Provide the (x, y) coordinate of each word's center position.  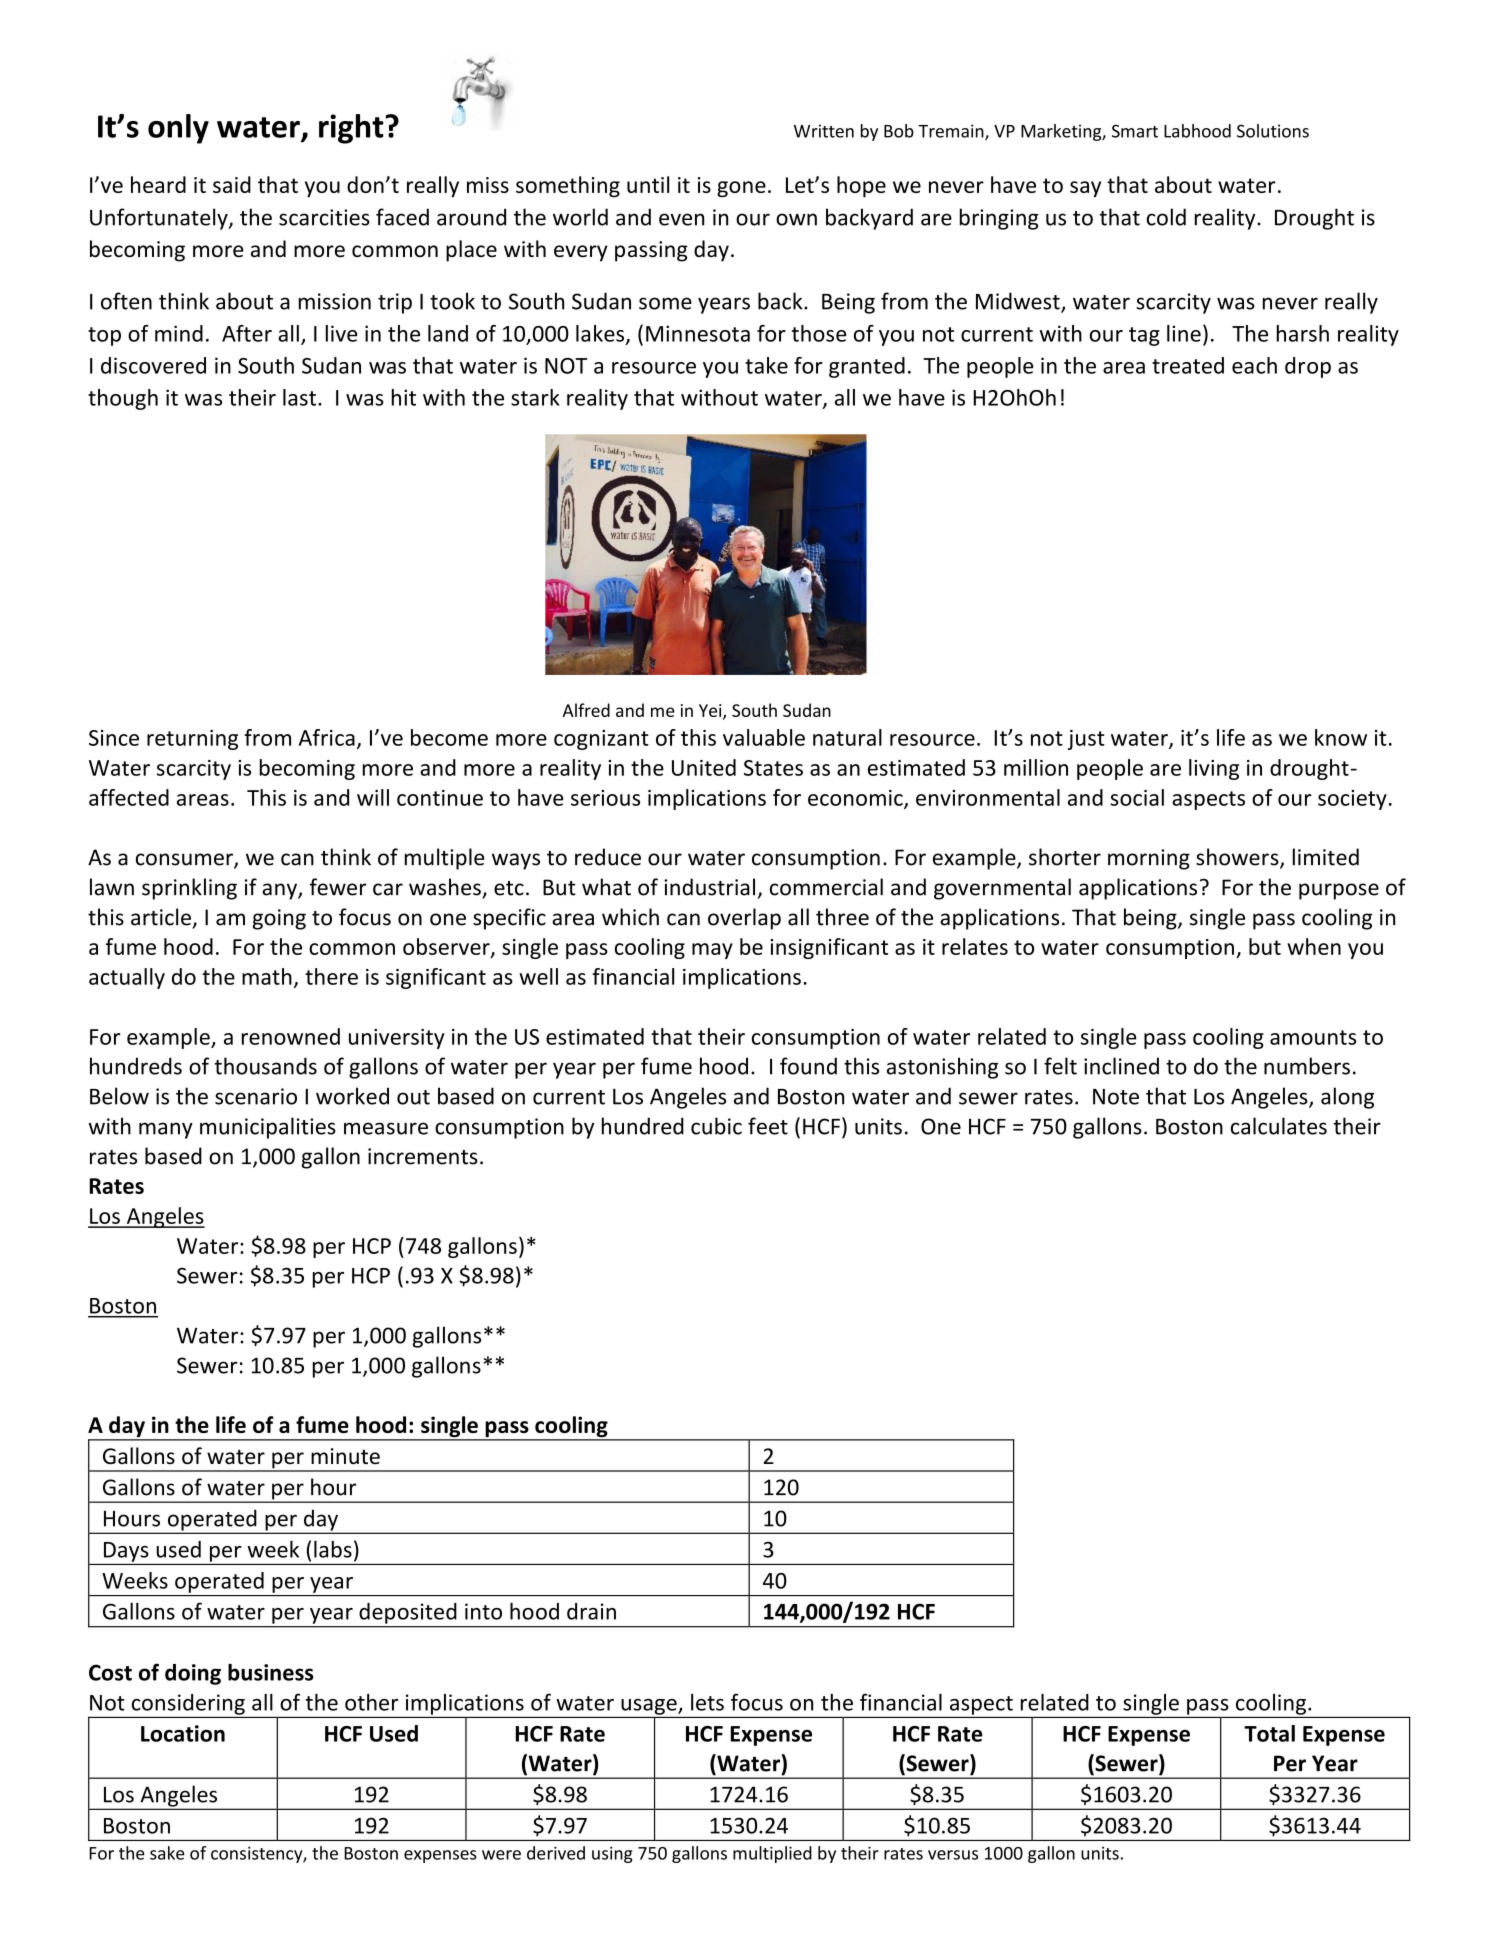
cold (1166, 217)
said (232, 184)
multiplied (772, 1854)
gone (741, 189)
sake (167, 1853)
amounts (1313, 1037)
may (712, 951)
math (267, 976)
